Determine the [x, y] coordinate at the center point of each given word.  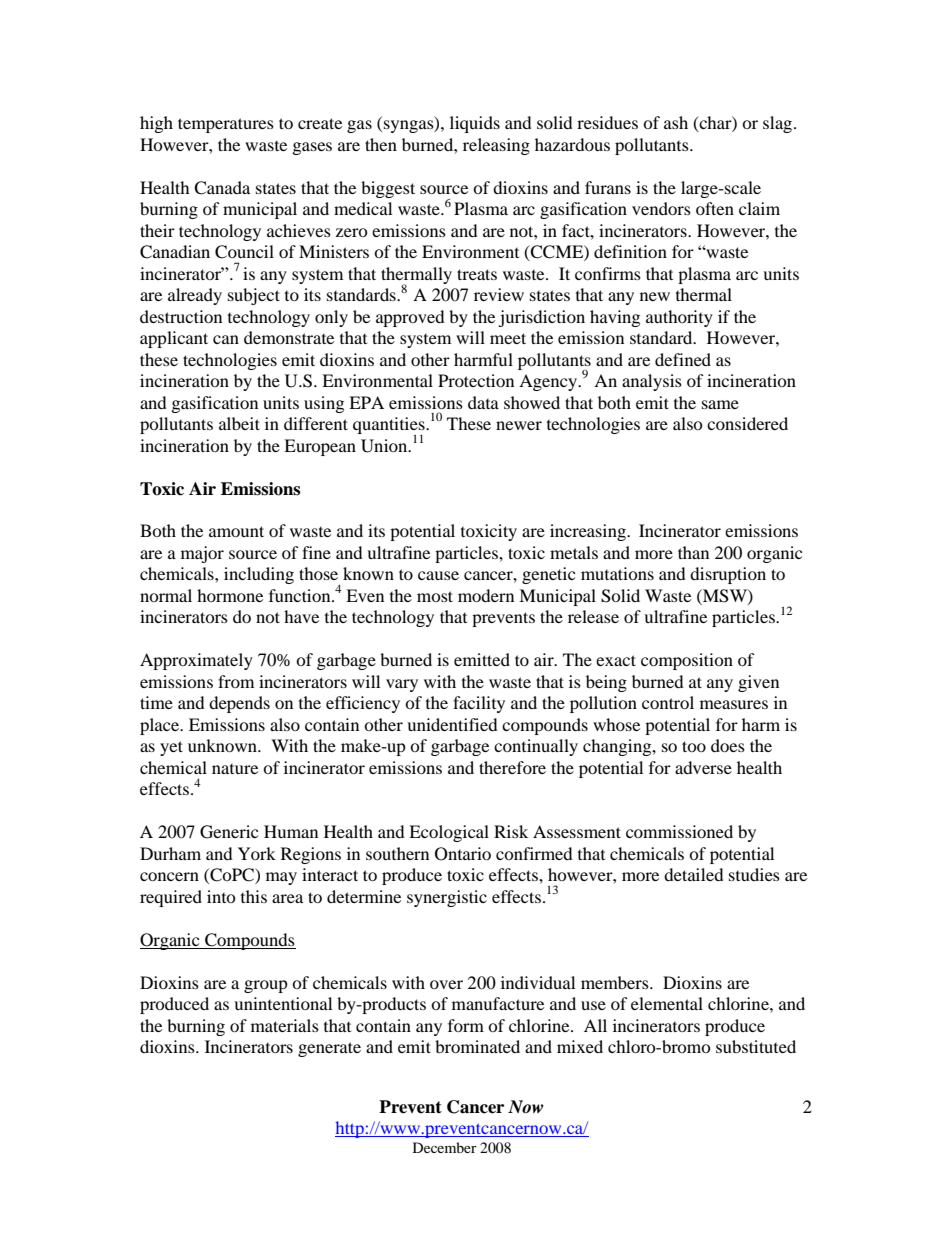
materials [285, 1025]
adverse [703, 767]
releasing [496, 146]
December [445, 1147]
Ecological [449, 833]
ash [676, 122]
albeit [239, 423]
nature [235, 769]
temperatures [226, 125]
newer [519, 425]
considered [747, 423]
